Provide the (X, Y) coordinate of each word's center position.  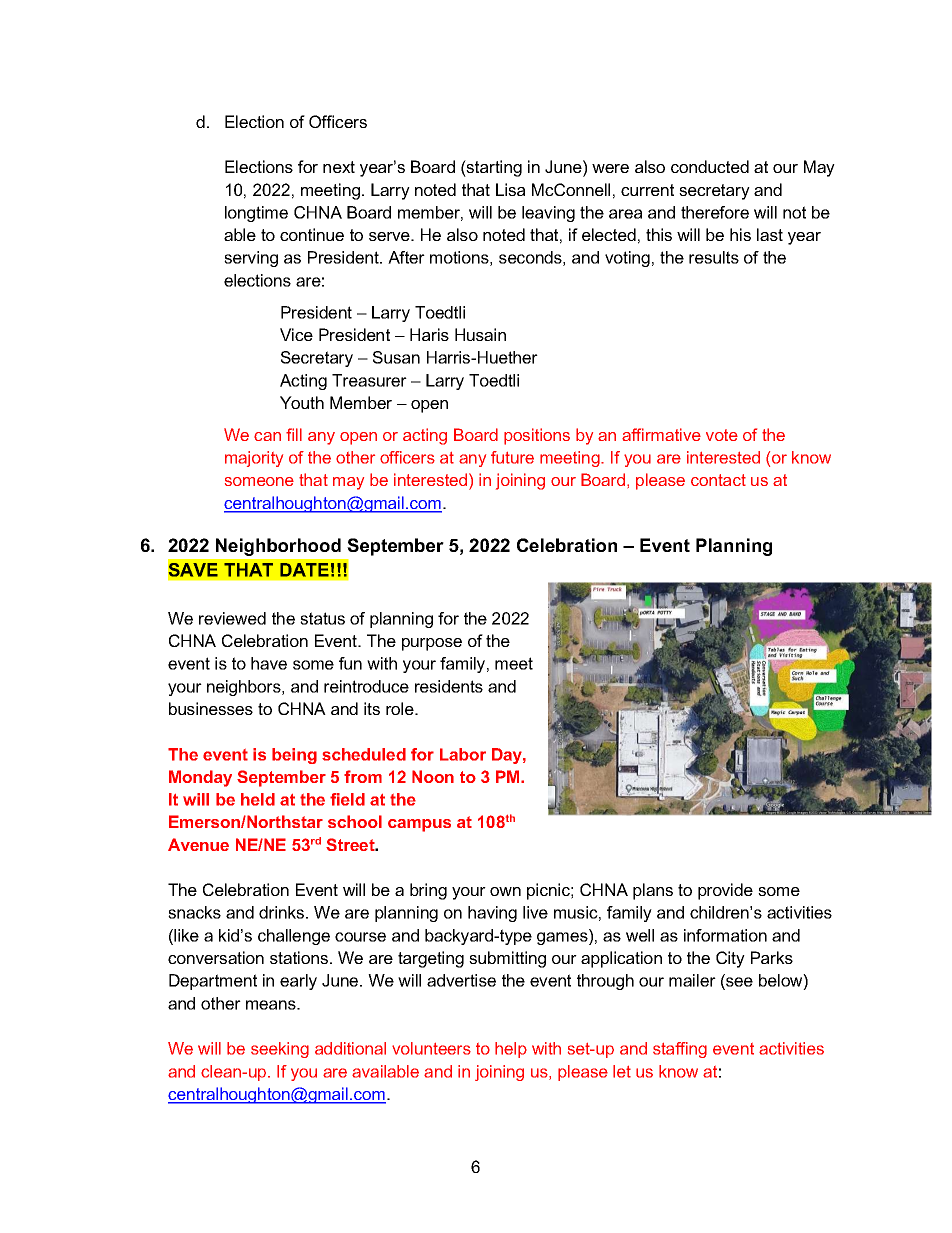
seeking (280, 1050)
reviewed (232, 618)
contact (718, 480)
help (511, 1050)
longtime (256, 214)
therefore (715, 212)
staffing (680, 1050)
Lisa (510, 189)
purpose (432, 644)
